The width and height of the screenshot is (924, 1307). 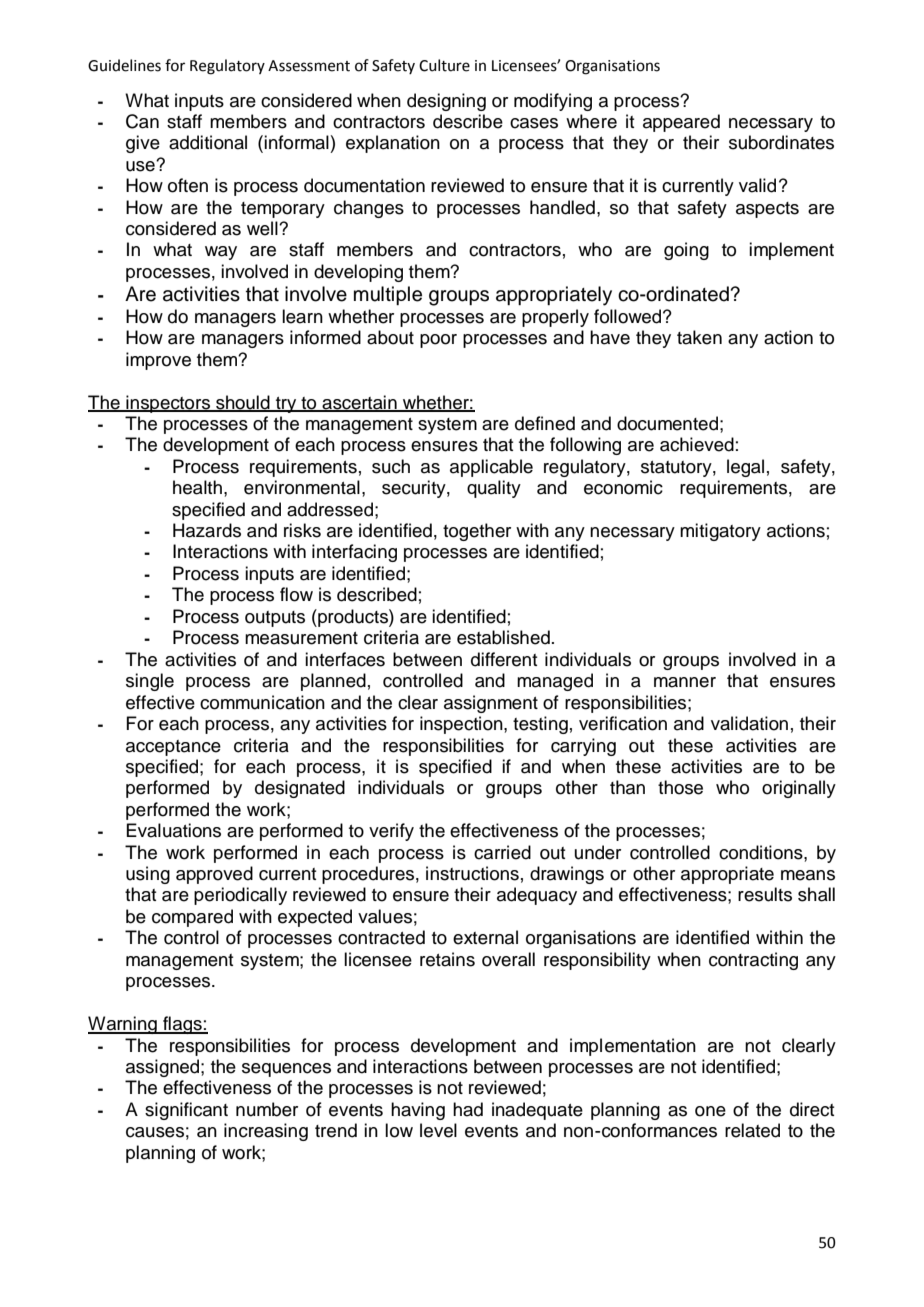 I want to click on established, so click(x=503, y=637).
